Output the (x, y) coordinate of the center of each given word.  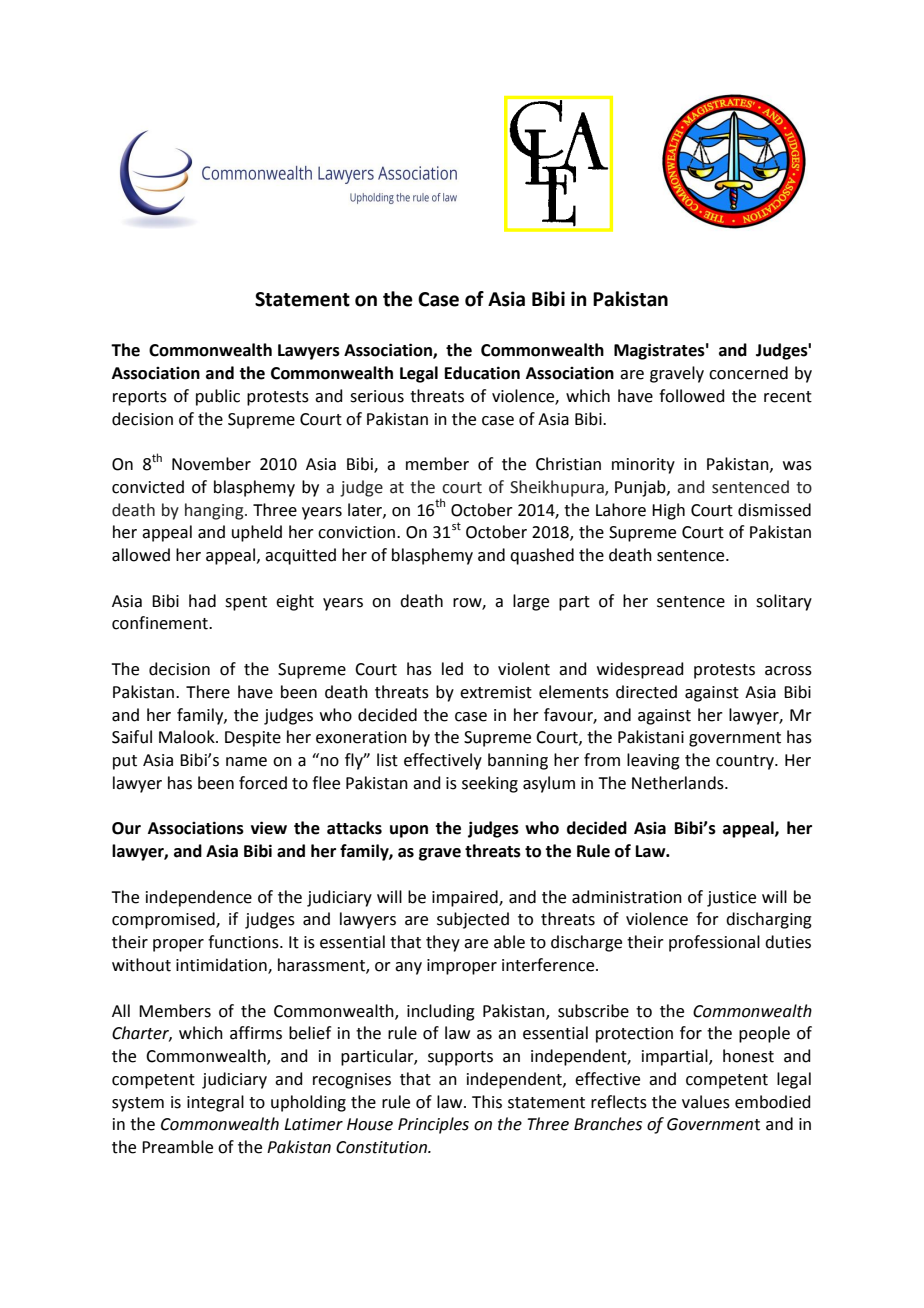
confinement (161, 623)
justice (731, 899)
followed (692, 396)
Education (482, 373)
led (452, 669)
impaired (466, 898)
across (788, 671)
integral (215, 1103)
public (218, 397)
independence (199, 898)
